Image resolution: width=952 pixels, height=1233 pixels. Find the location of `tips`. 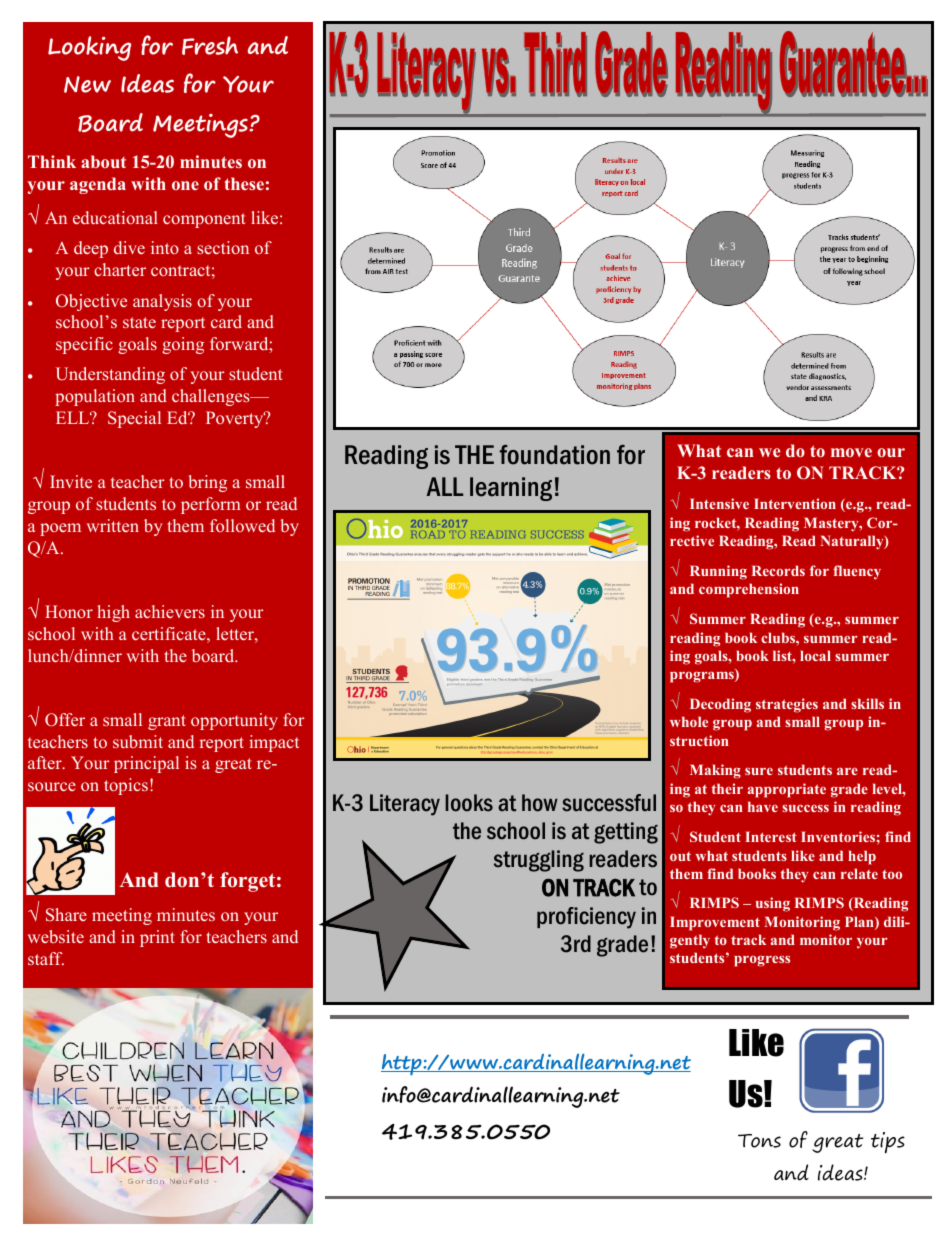

tips is located at coordinates (888, 1143).
